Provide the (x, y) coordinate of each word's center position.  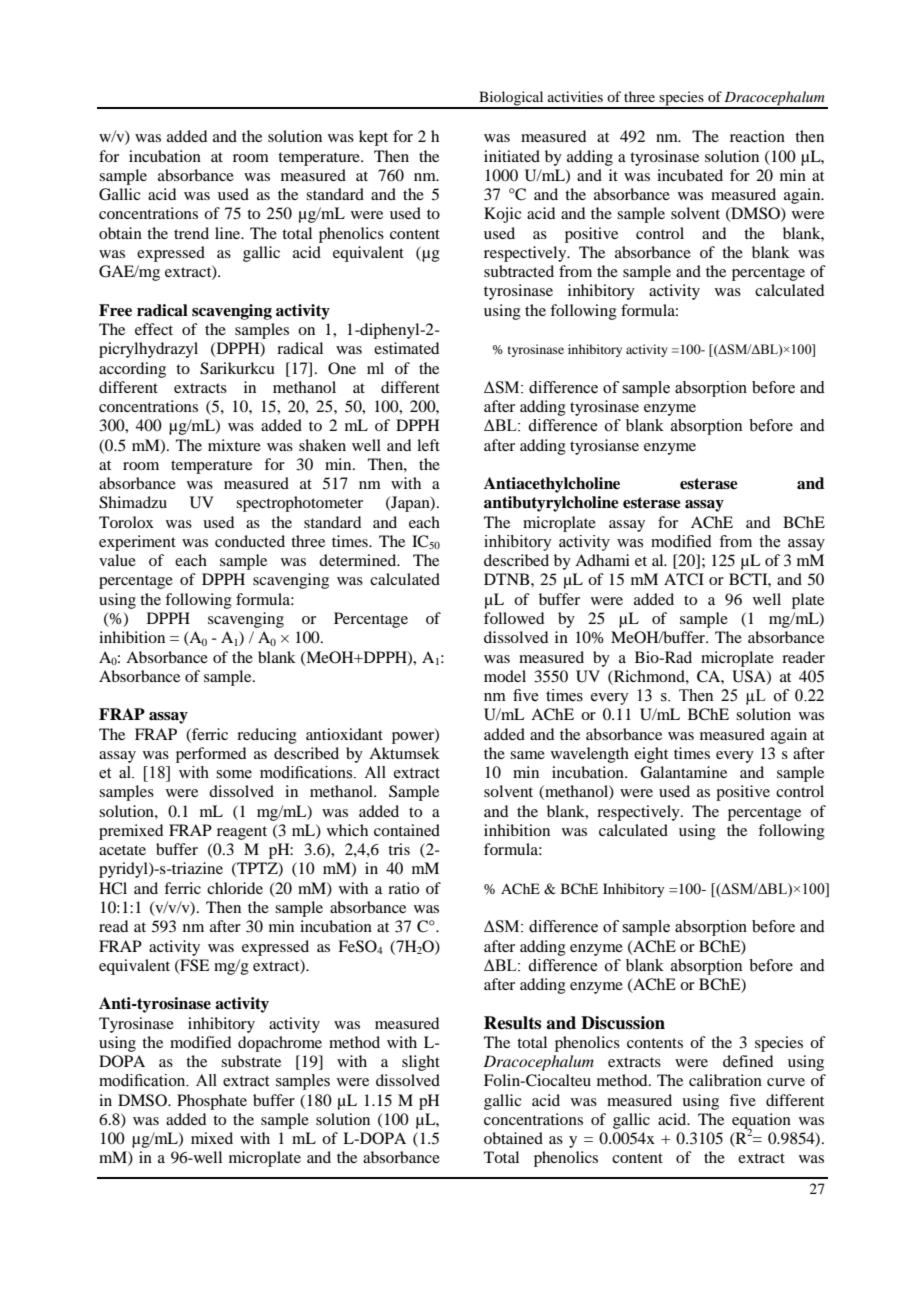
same (527, 755)
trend (191, 233)
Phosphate (212, 1102)
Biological (511, 99)
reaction (757, 136)
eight (651, 755)
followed (514, 618)
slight (421, 1063)
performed (211, 755)
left (428, 445)
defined (748, 1061)
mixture (234, 445)
